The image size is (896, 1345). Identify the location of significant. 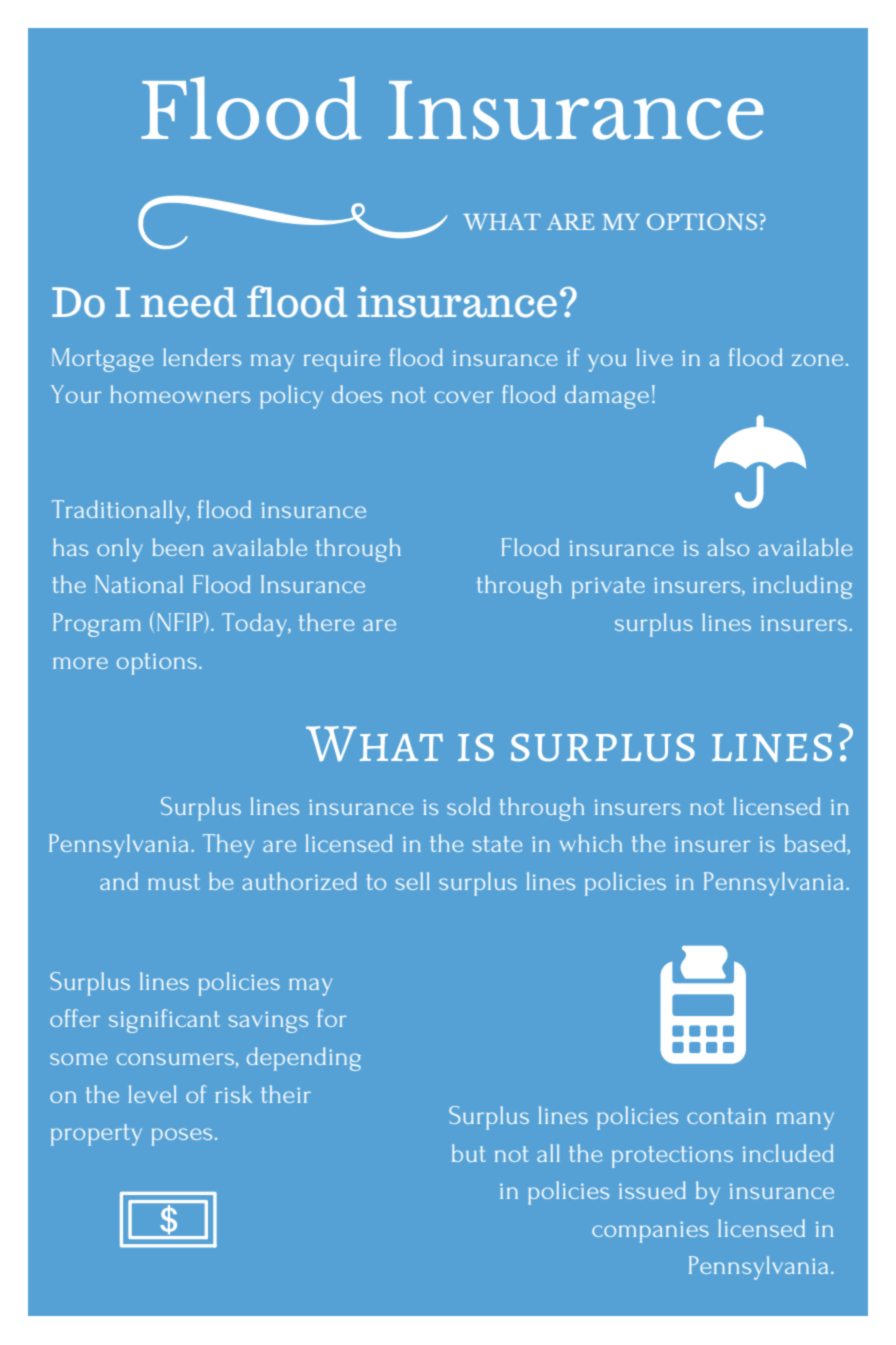
(164, 1021).
